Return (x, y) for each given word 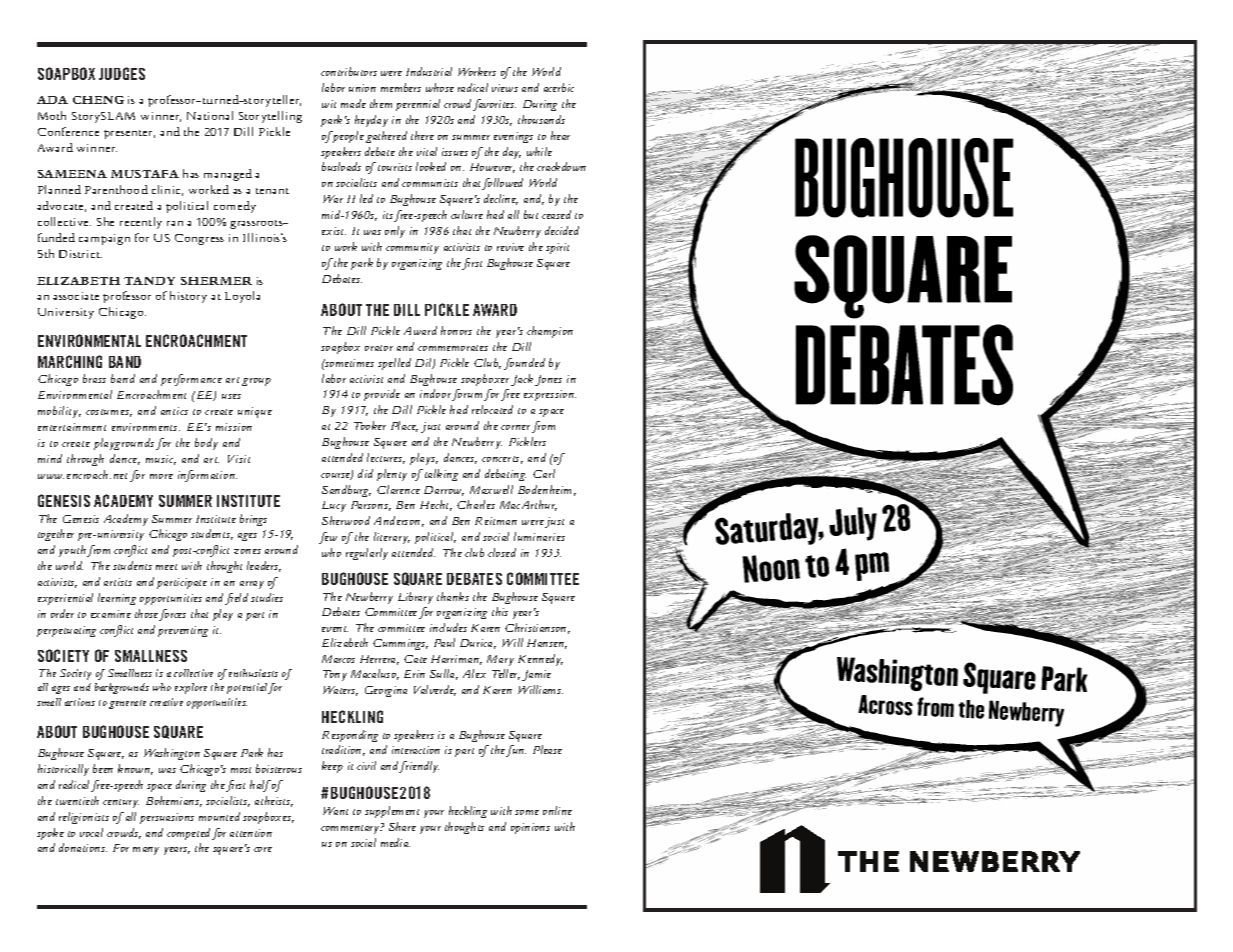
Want (335, 811)
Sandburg (346, 491)
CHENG (98, 100)
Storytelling (270, 117)
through (85, 460)
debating (505, 475)
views (505, 88)
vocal (91, 832)
